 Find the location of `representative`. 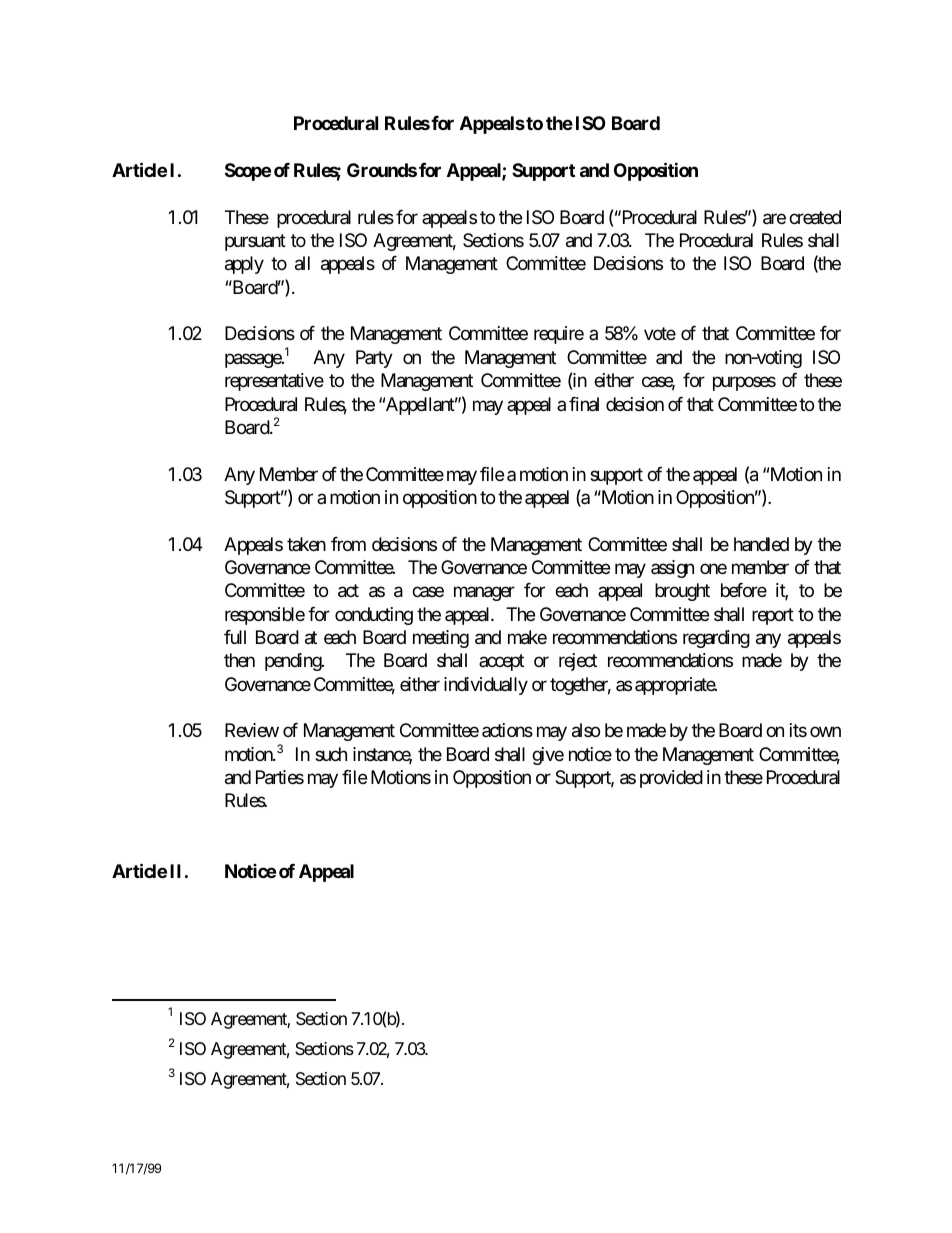

representative is located at coordinates (274, 382).
